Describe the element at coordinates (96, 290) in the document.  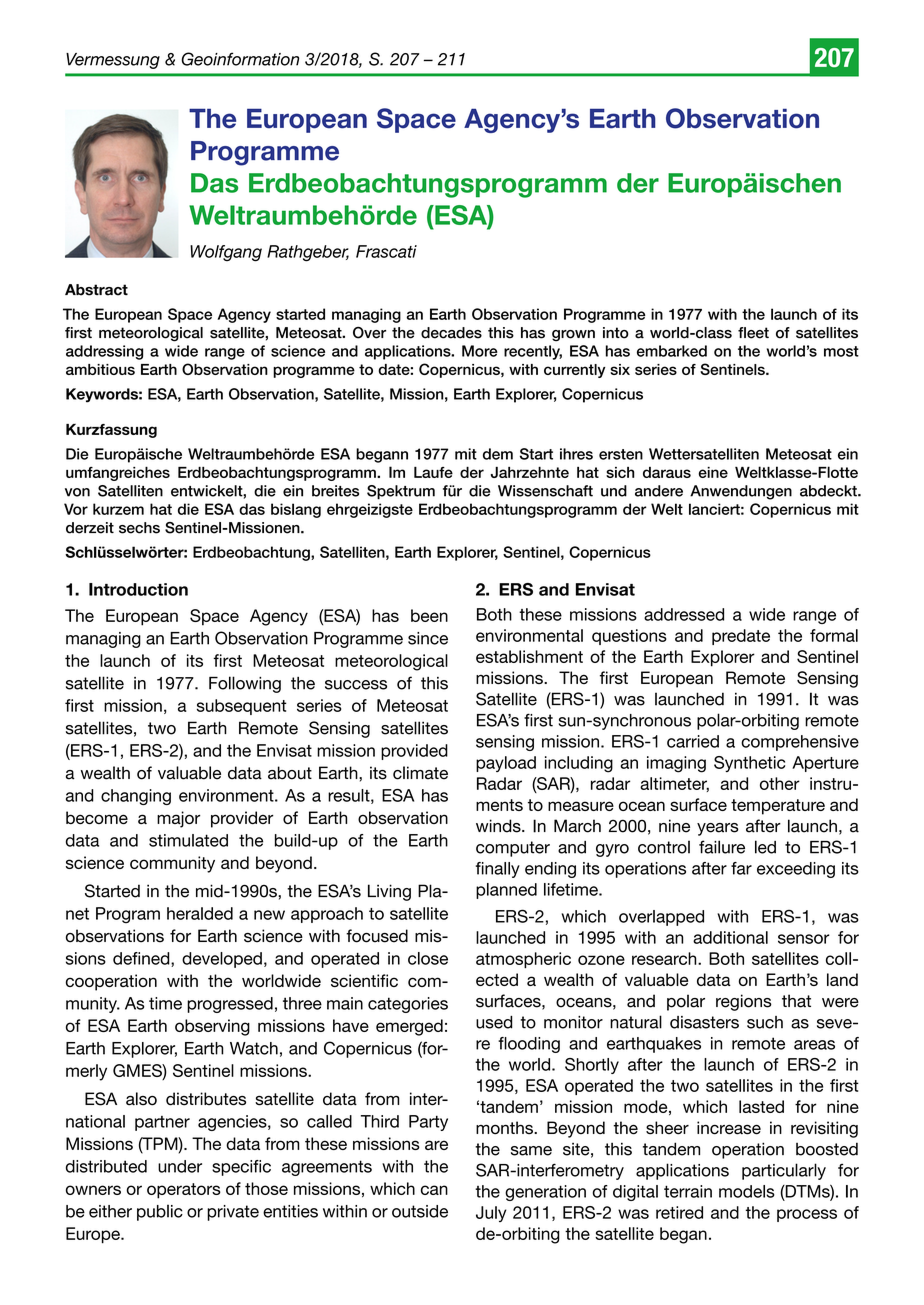
I see `Abstract` at that location.
